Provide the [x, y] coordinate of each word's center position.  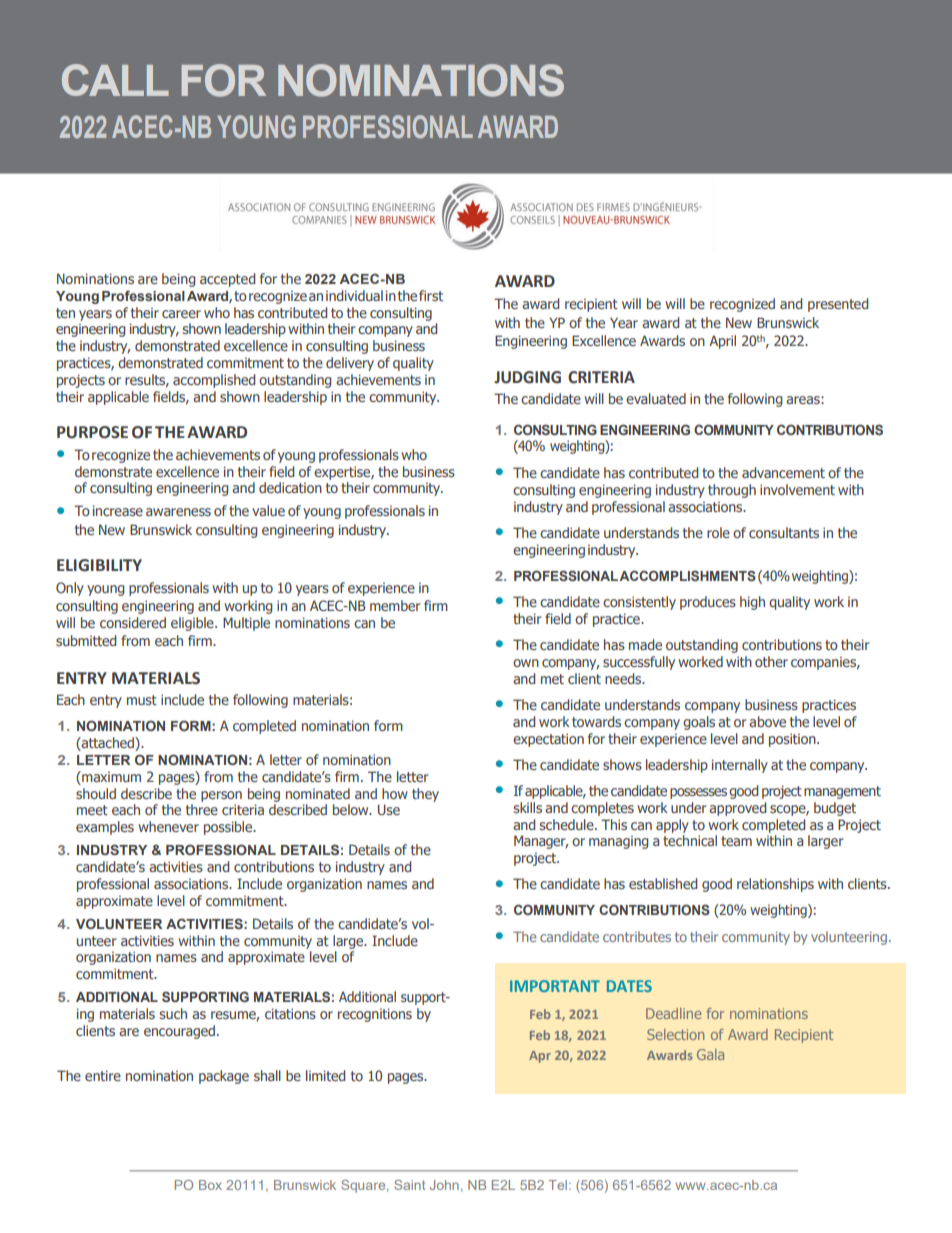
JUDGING [527, 377]
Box [210, 1185]
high [752, 603]
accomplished [214, 381]
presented [838, 305]
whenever [168, 826]
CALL [115, 80]
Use [389, 809]
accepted [227, 280]
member [395, 605]
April [722, 342]
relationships [775, 885]
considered [133, 622]
